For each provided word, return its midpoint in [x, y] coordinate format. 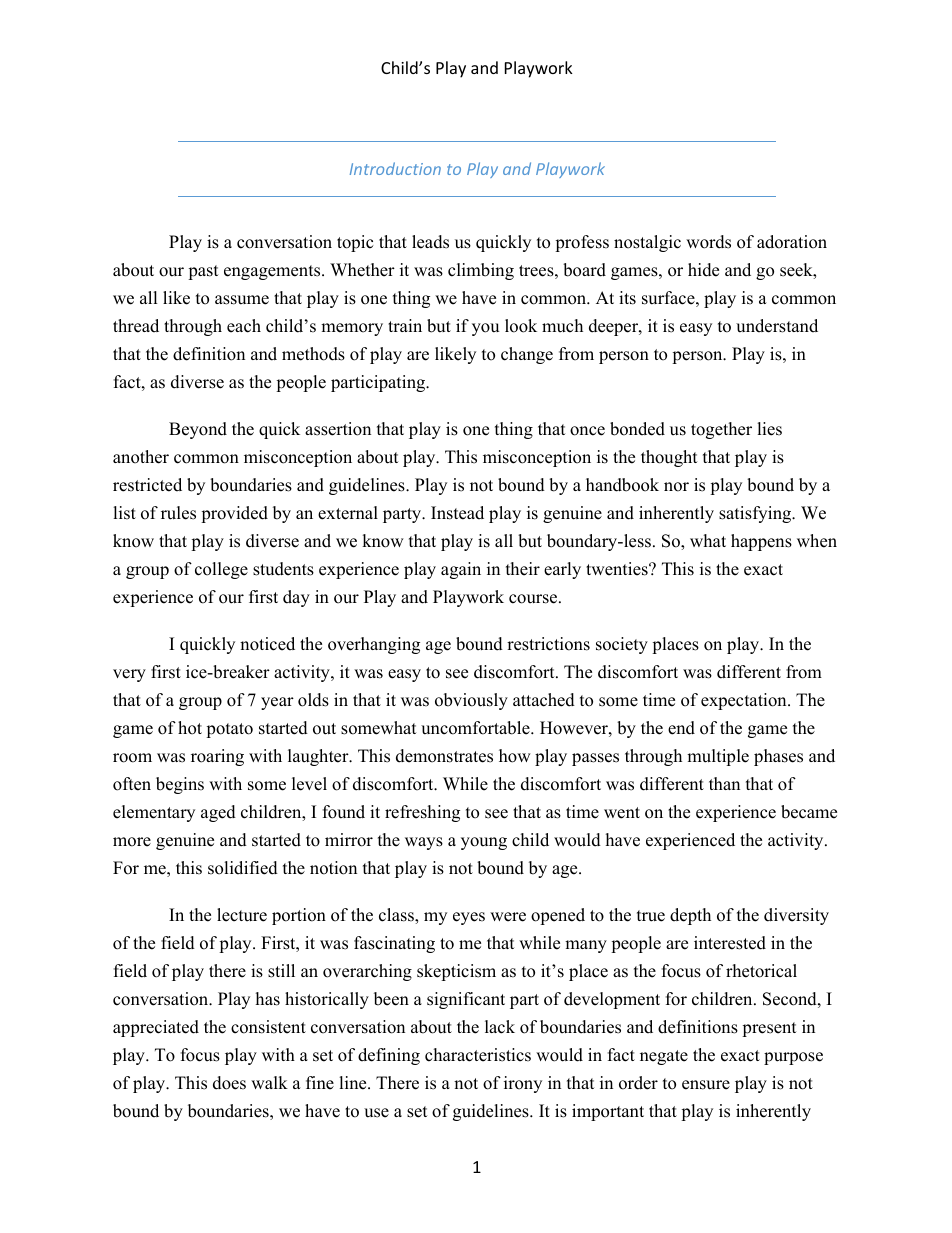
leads [430, 242]
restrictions [548, 644]
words [708, 242]
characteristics [478, 1055]
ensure [706, 1085]
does [229, 1083]
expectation [745, 701]
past [203, 272]
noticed [267, 644]
